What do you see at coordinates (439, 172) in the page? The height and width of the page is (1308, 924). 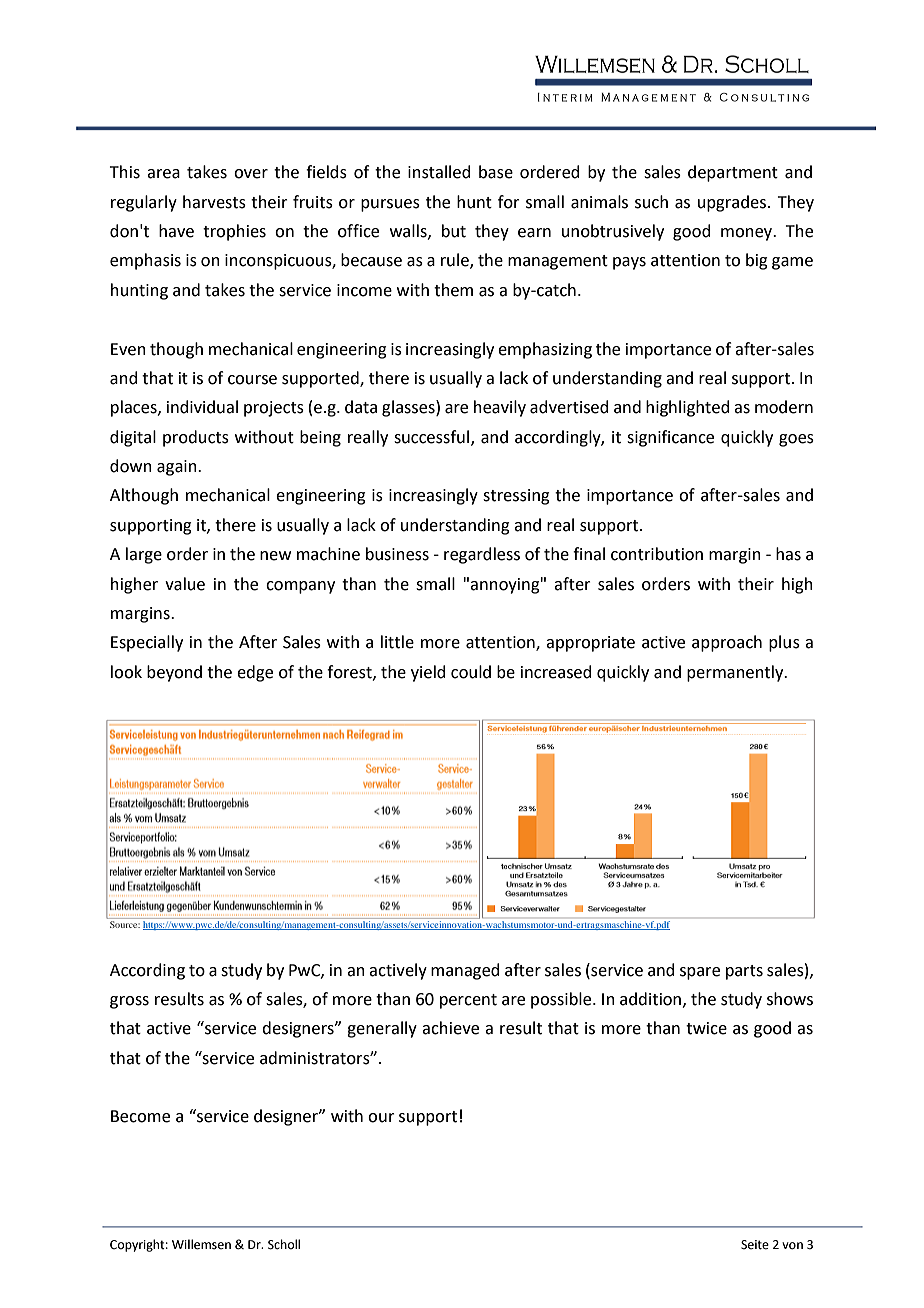 I see `installed` at bounding box center [439, 172].
